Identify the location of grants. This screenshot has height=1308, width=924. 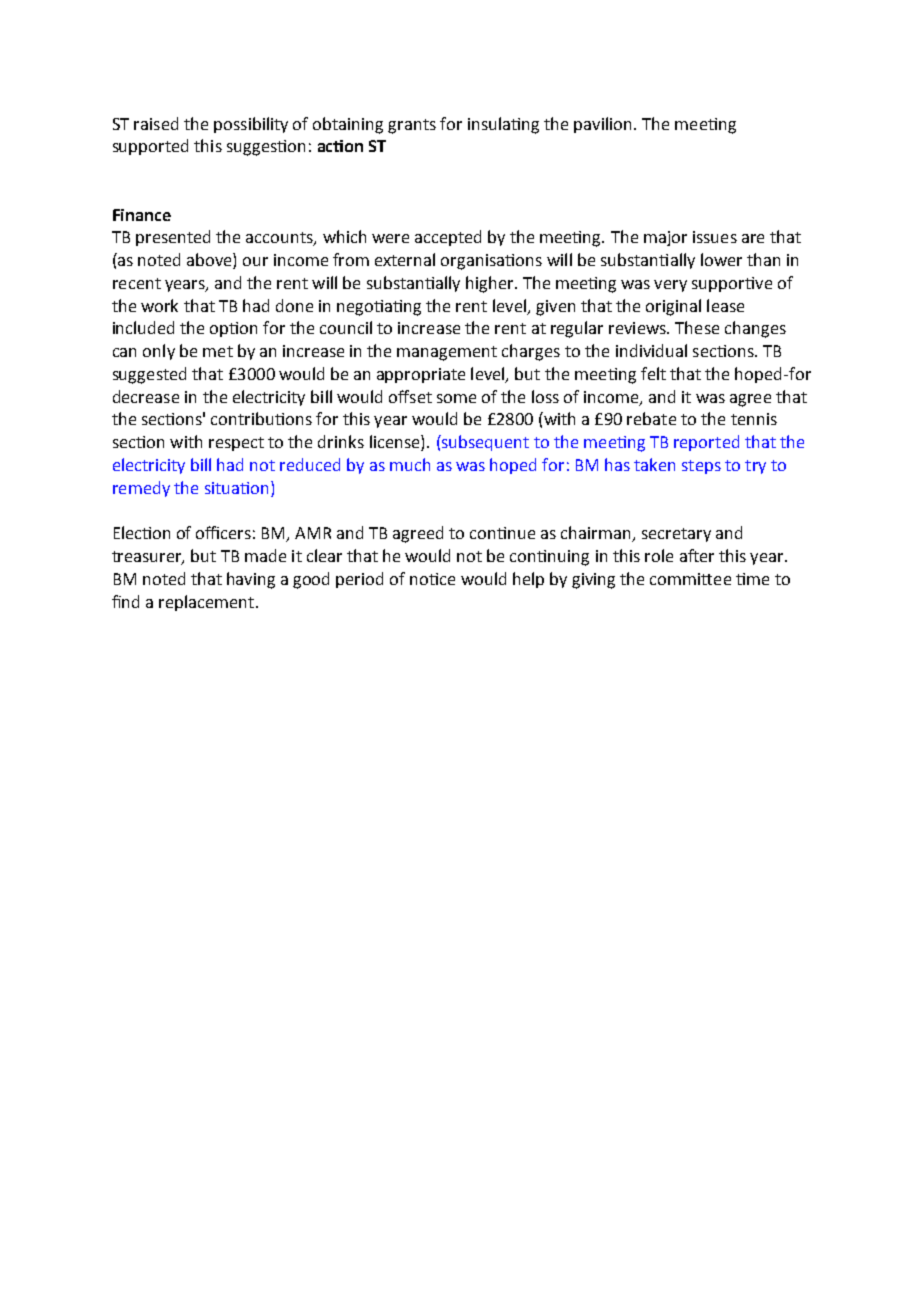
(412, 126).
